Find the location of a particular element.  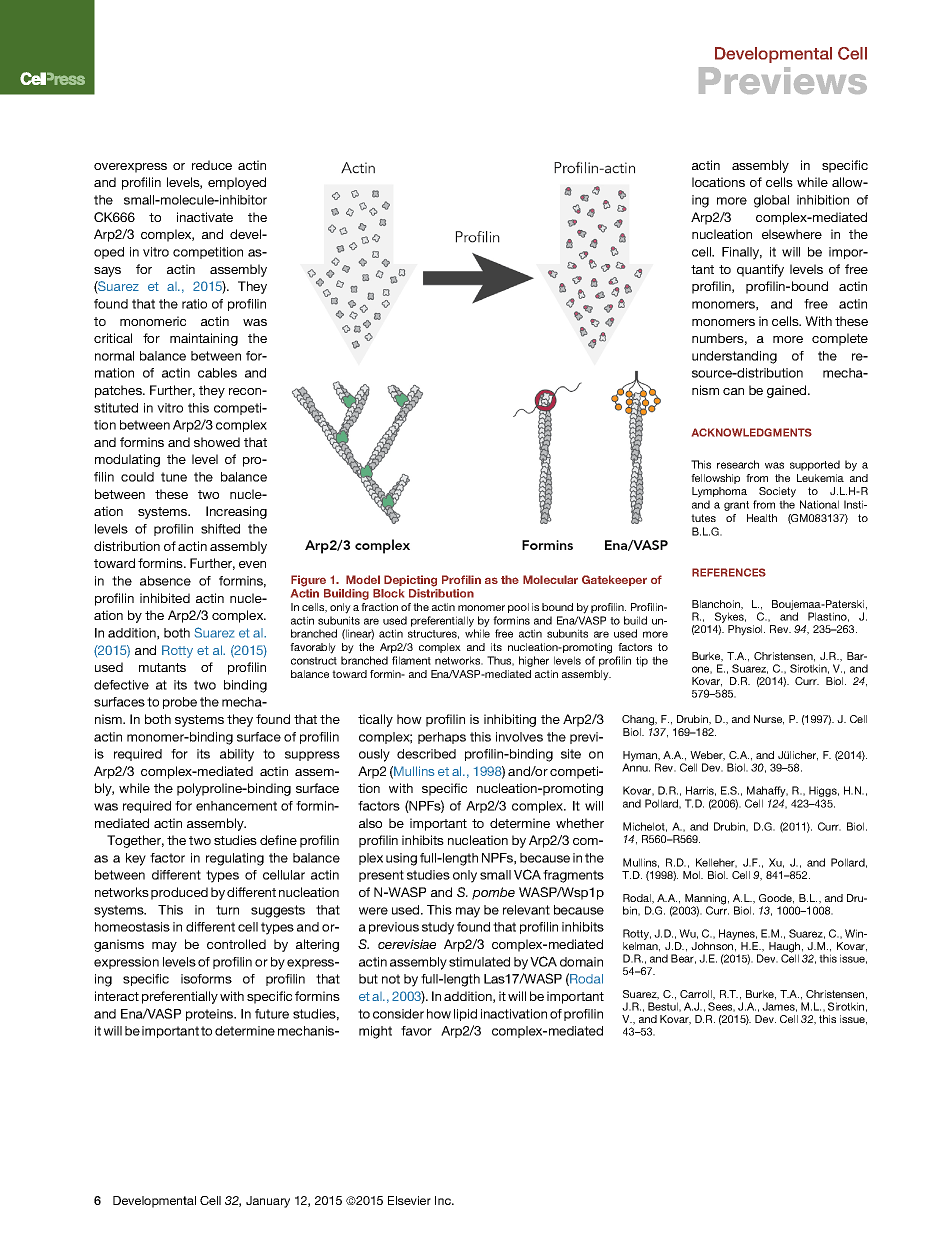

Health is located at coordinates (762, 518).
